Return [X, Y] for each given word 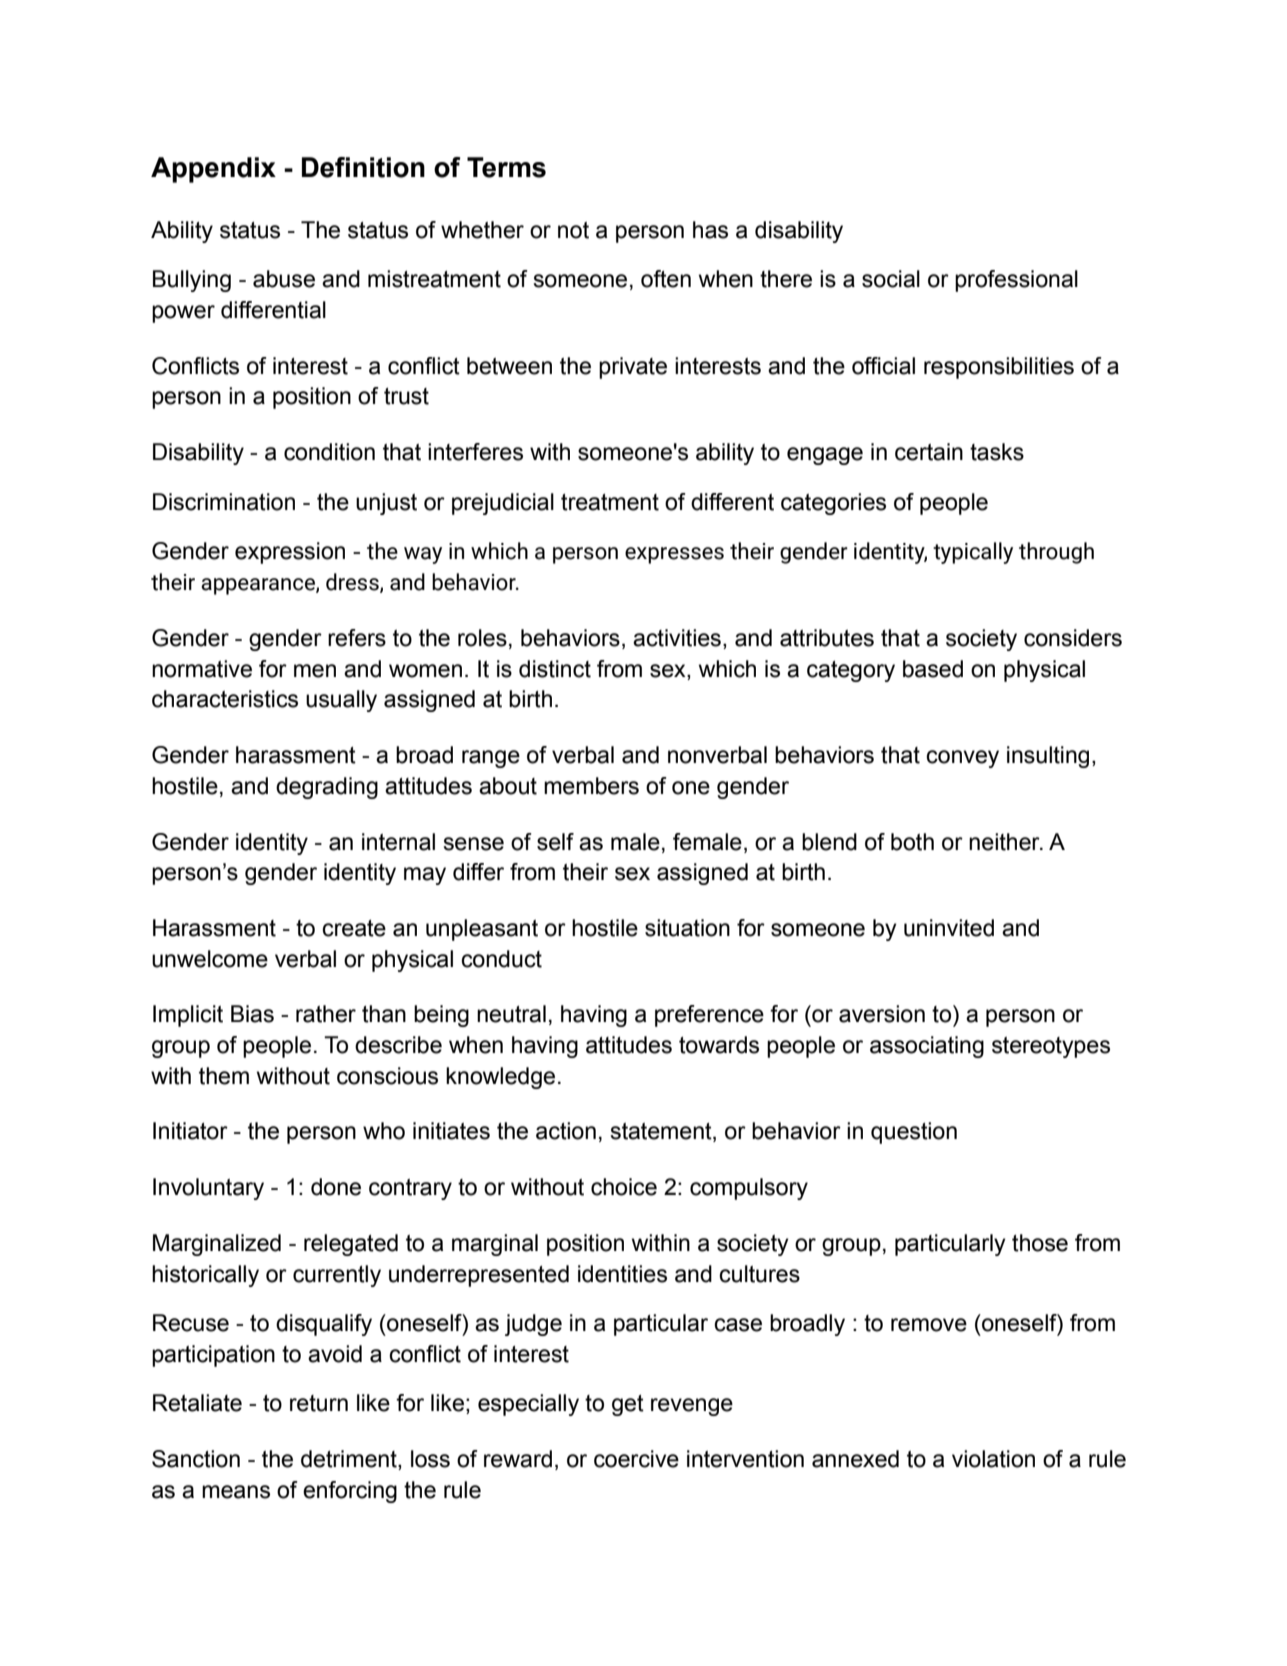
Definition [363, 167]
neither [1005, 842]
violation [993, 1459]
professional [1016, 281]
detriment [350, 1460]
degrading [327, 788]
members [591, 786]
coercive [636, 1459]
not [573, 230]
